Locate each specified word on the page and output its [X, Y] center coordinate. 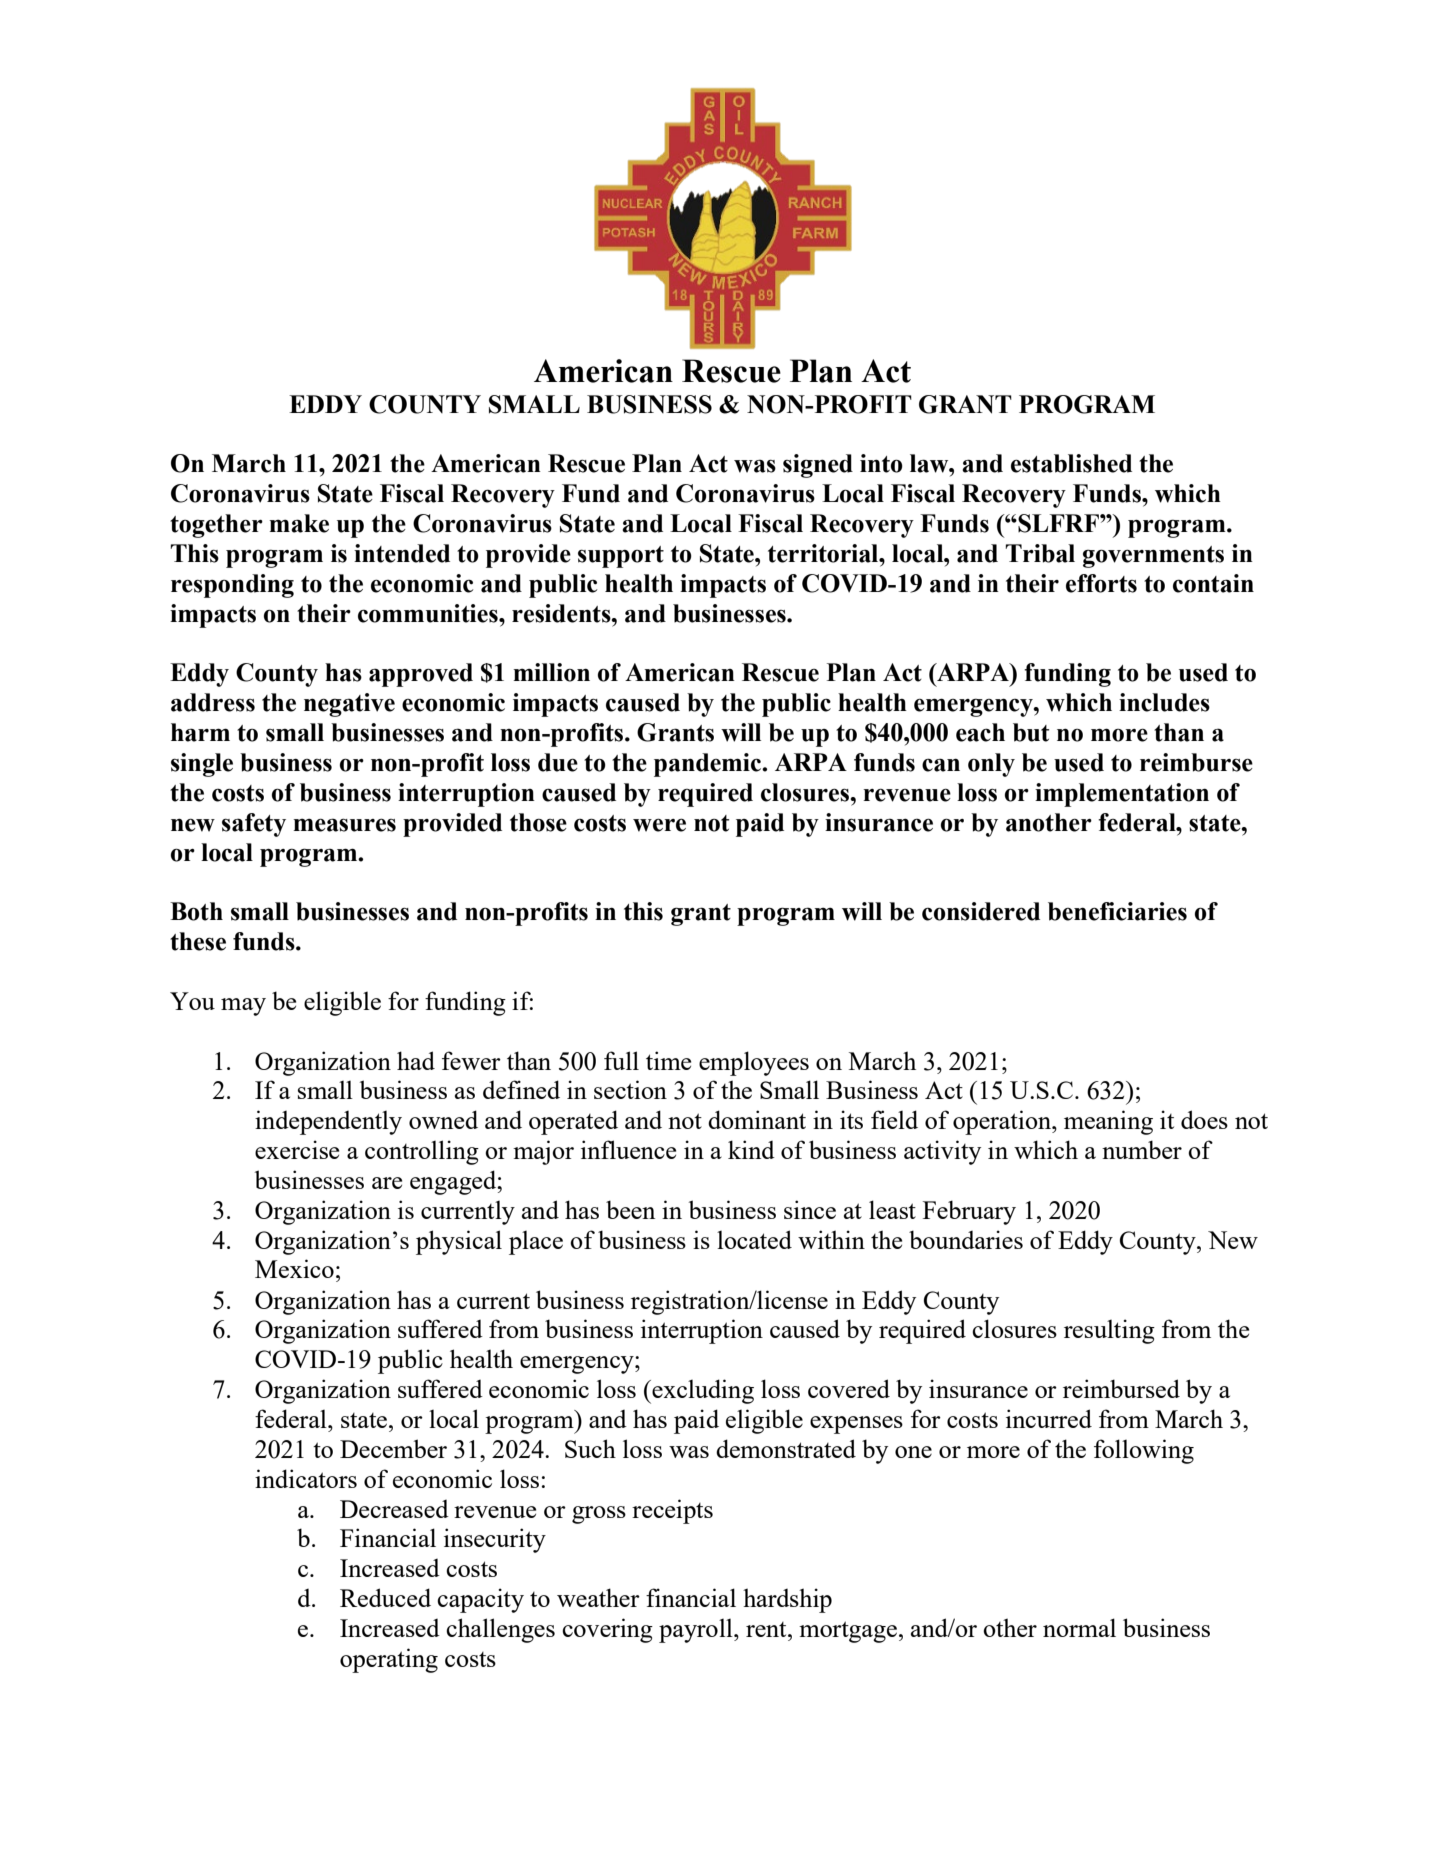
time [668, 1060]
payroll [697, 1631]
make [299, 523]
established [1071, 463]
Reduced [385, 1597]
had [416, 1060]
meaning [1108, 1122]
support [621, 557]
